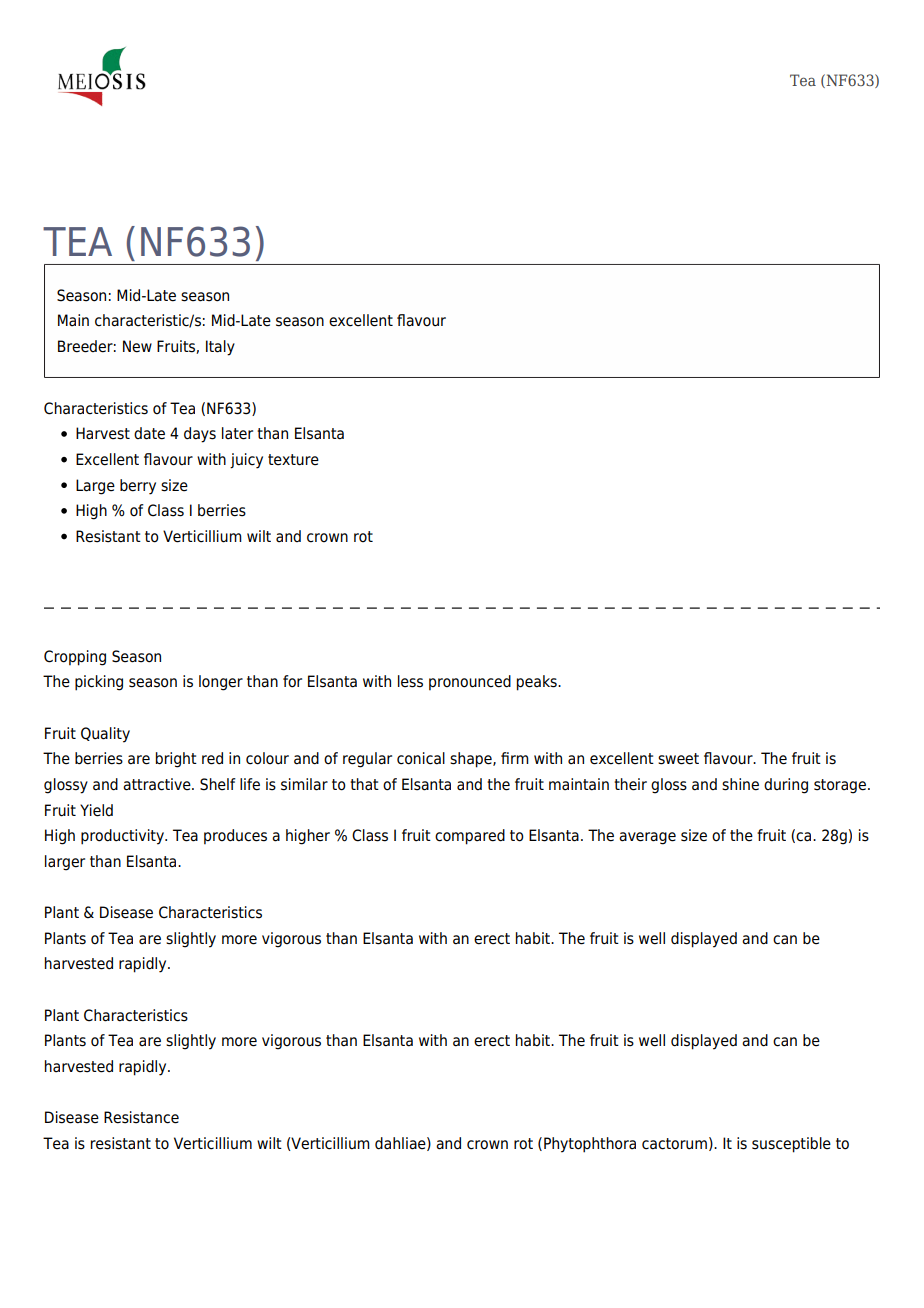  What do you see at coordinates (137, 346) in the page?
I see `New` at bounding box center [137, 346].
